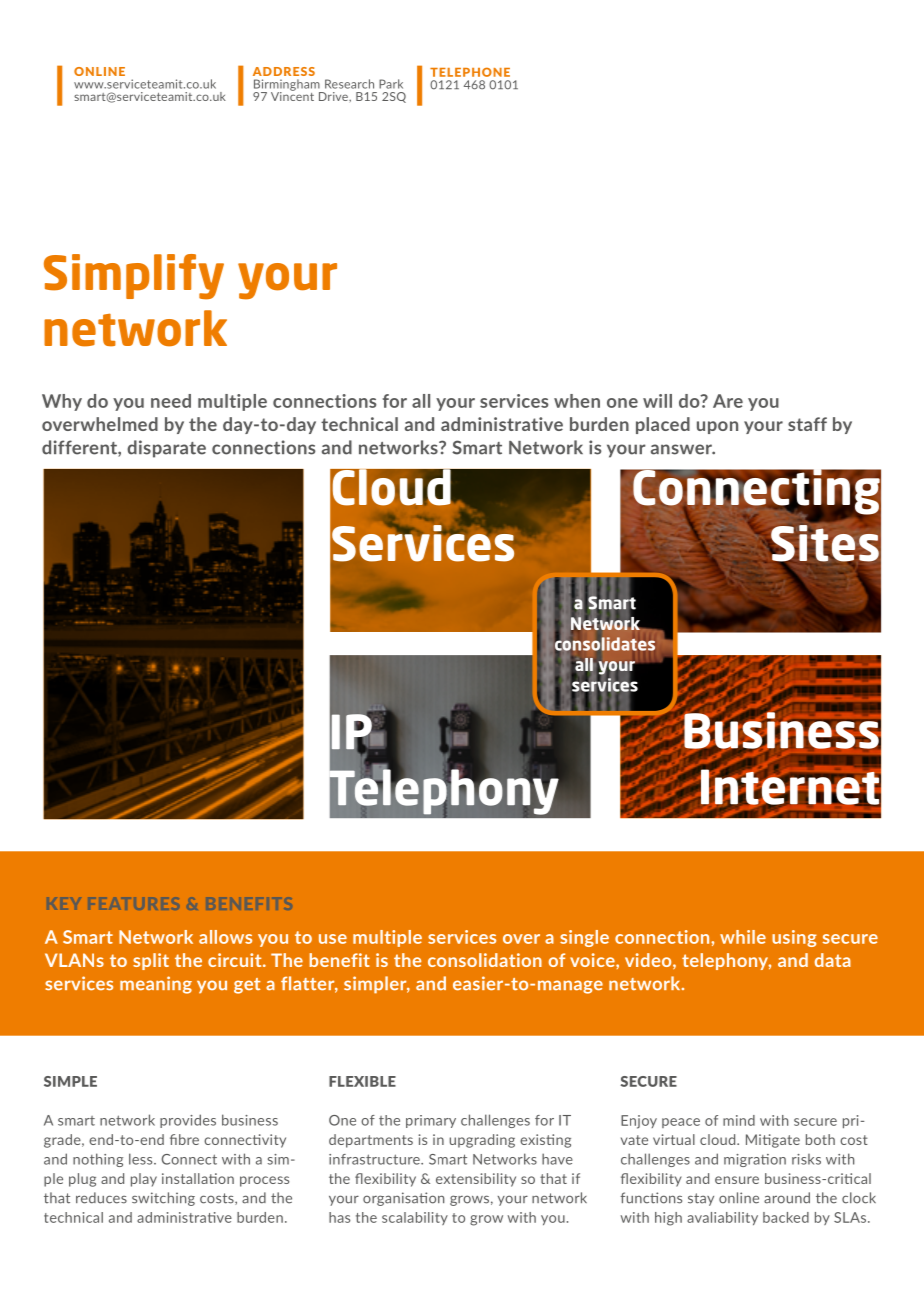  What do you see at coordinates (144, 1180) in the page?
I see `play` at bounding box center [144, 1180].
